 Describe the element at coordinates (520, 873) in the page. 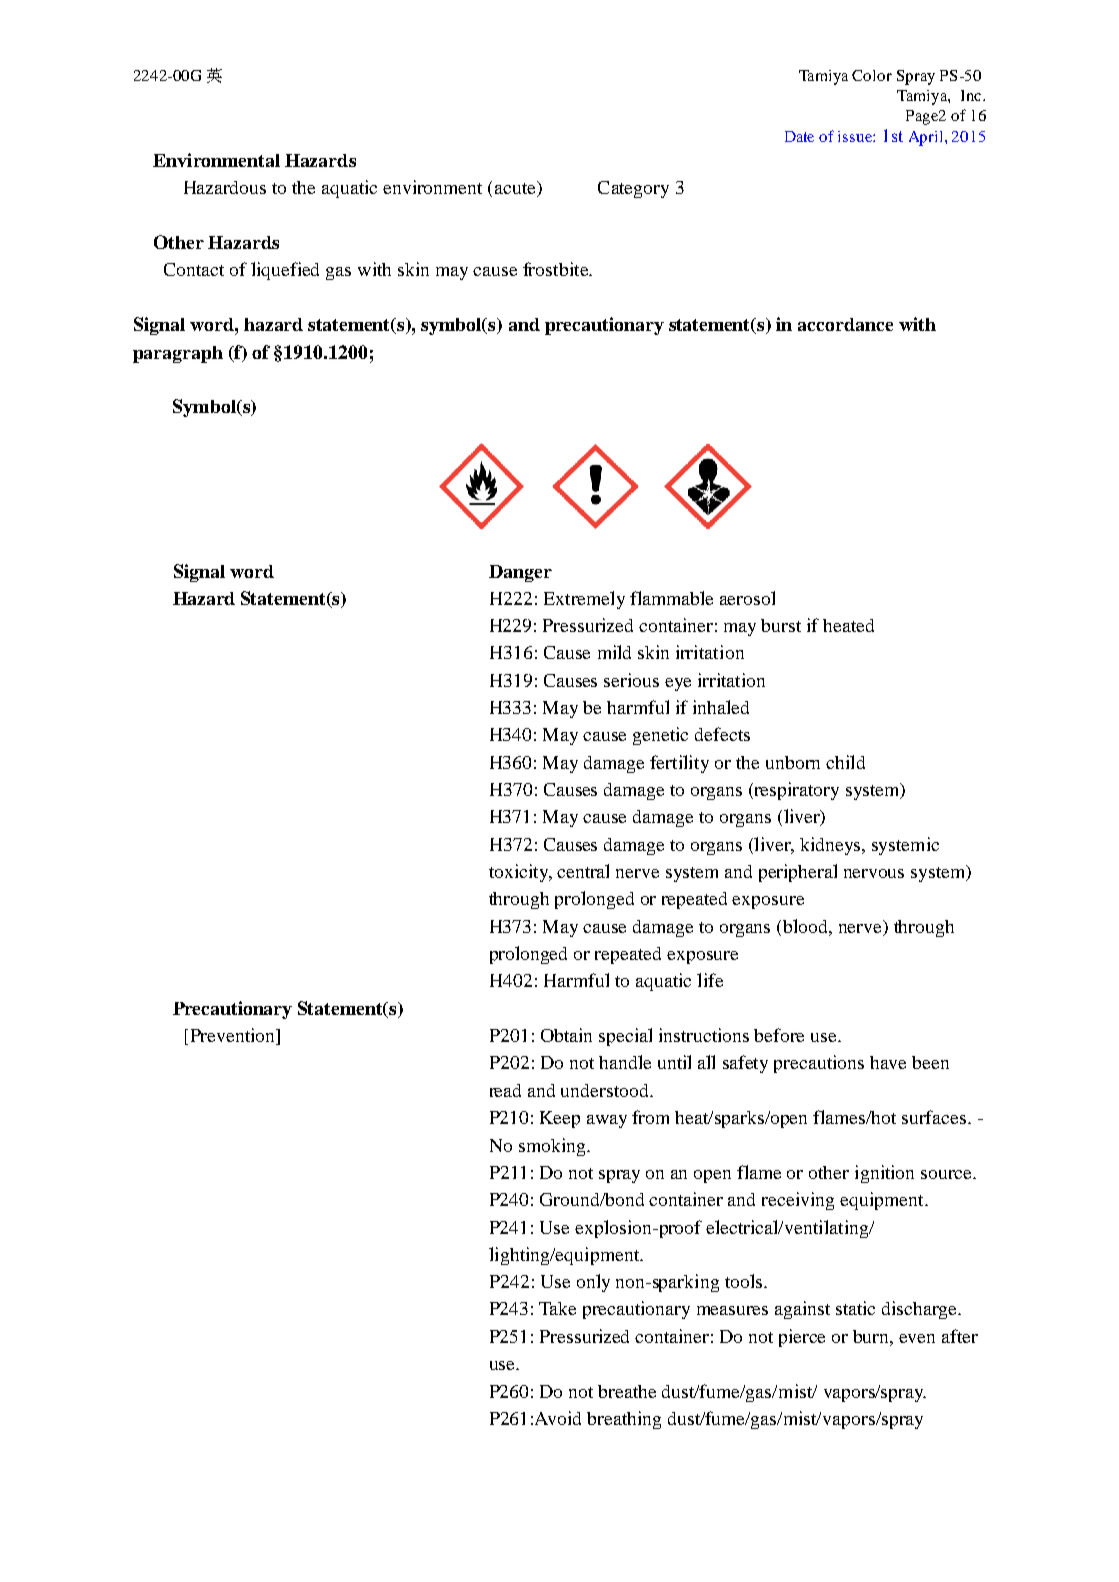

I see `toxicity` at that location.
